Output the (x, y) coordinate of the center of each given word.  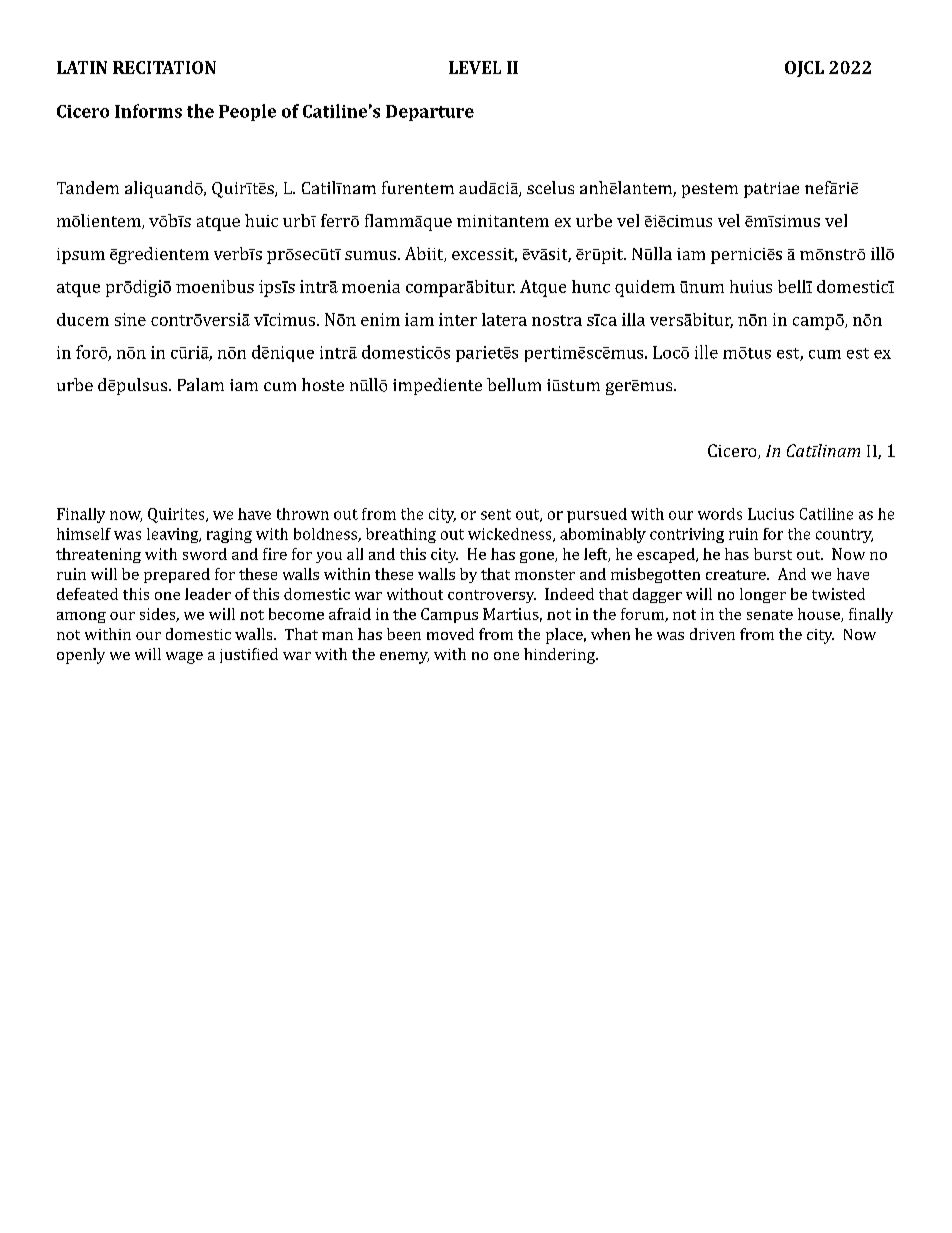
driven (712, 634)
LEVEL (475, 67)
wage (184, 658)
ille (706, 352)
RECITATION (164, 67)
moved (450, 634)
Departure (430, 113)
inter (458, 319)
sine (130, 319)
